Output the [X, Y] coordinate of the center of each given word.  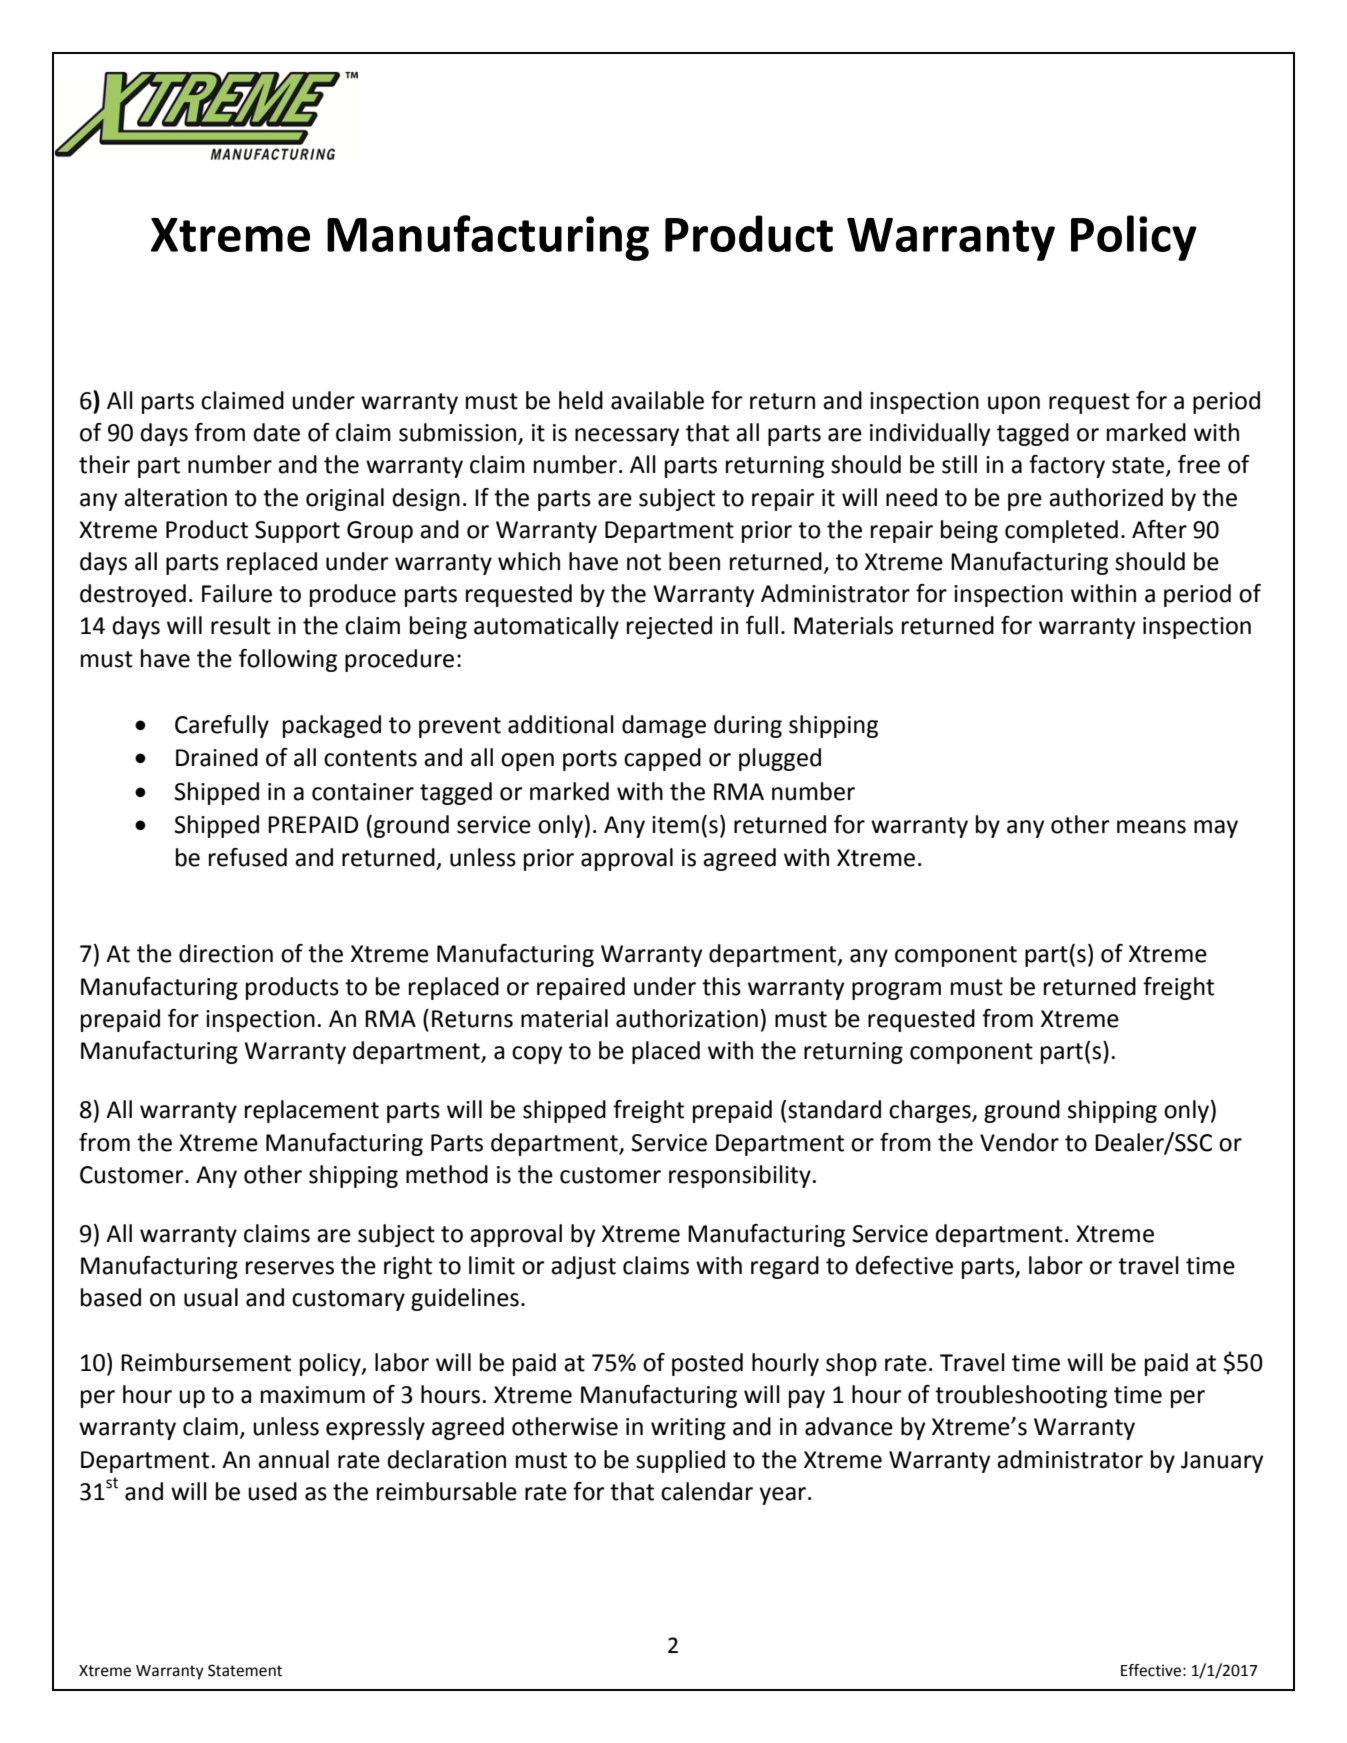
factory [1067, 466]
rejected [669, 627]
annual [293, 1459]
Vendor [1019, 1142]
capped [662, 759]
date [276, 432]
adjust [583, 1267]
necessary [627, 437]
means [1151, 827]
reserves [290, 1268]
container [363, 792]
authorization [687, 1018]
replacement [312, 1111]
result [241, 625]
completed [1061, 531]
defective [904, 1265]
